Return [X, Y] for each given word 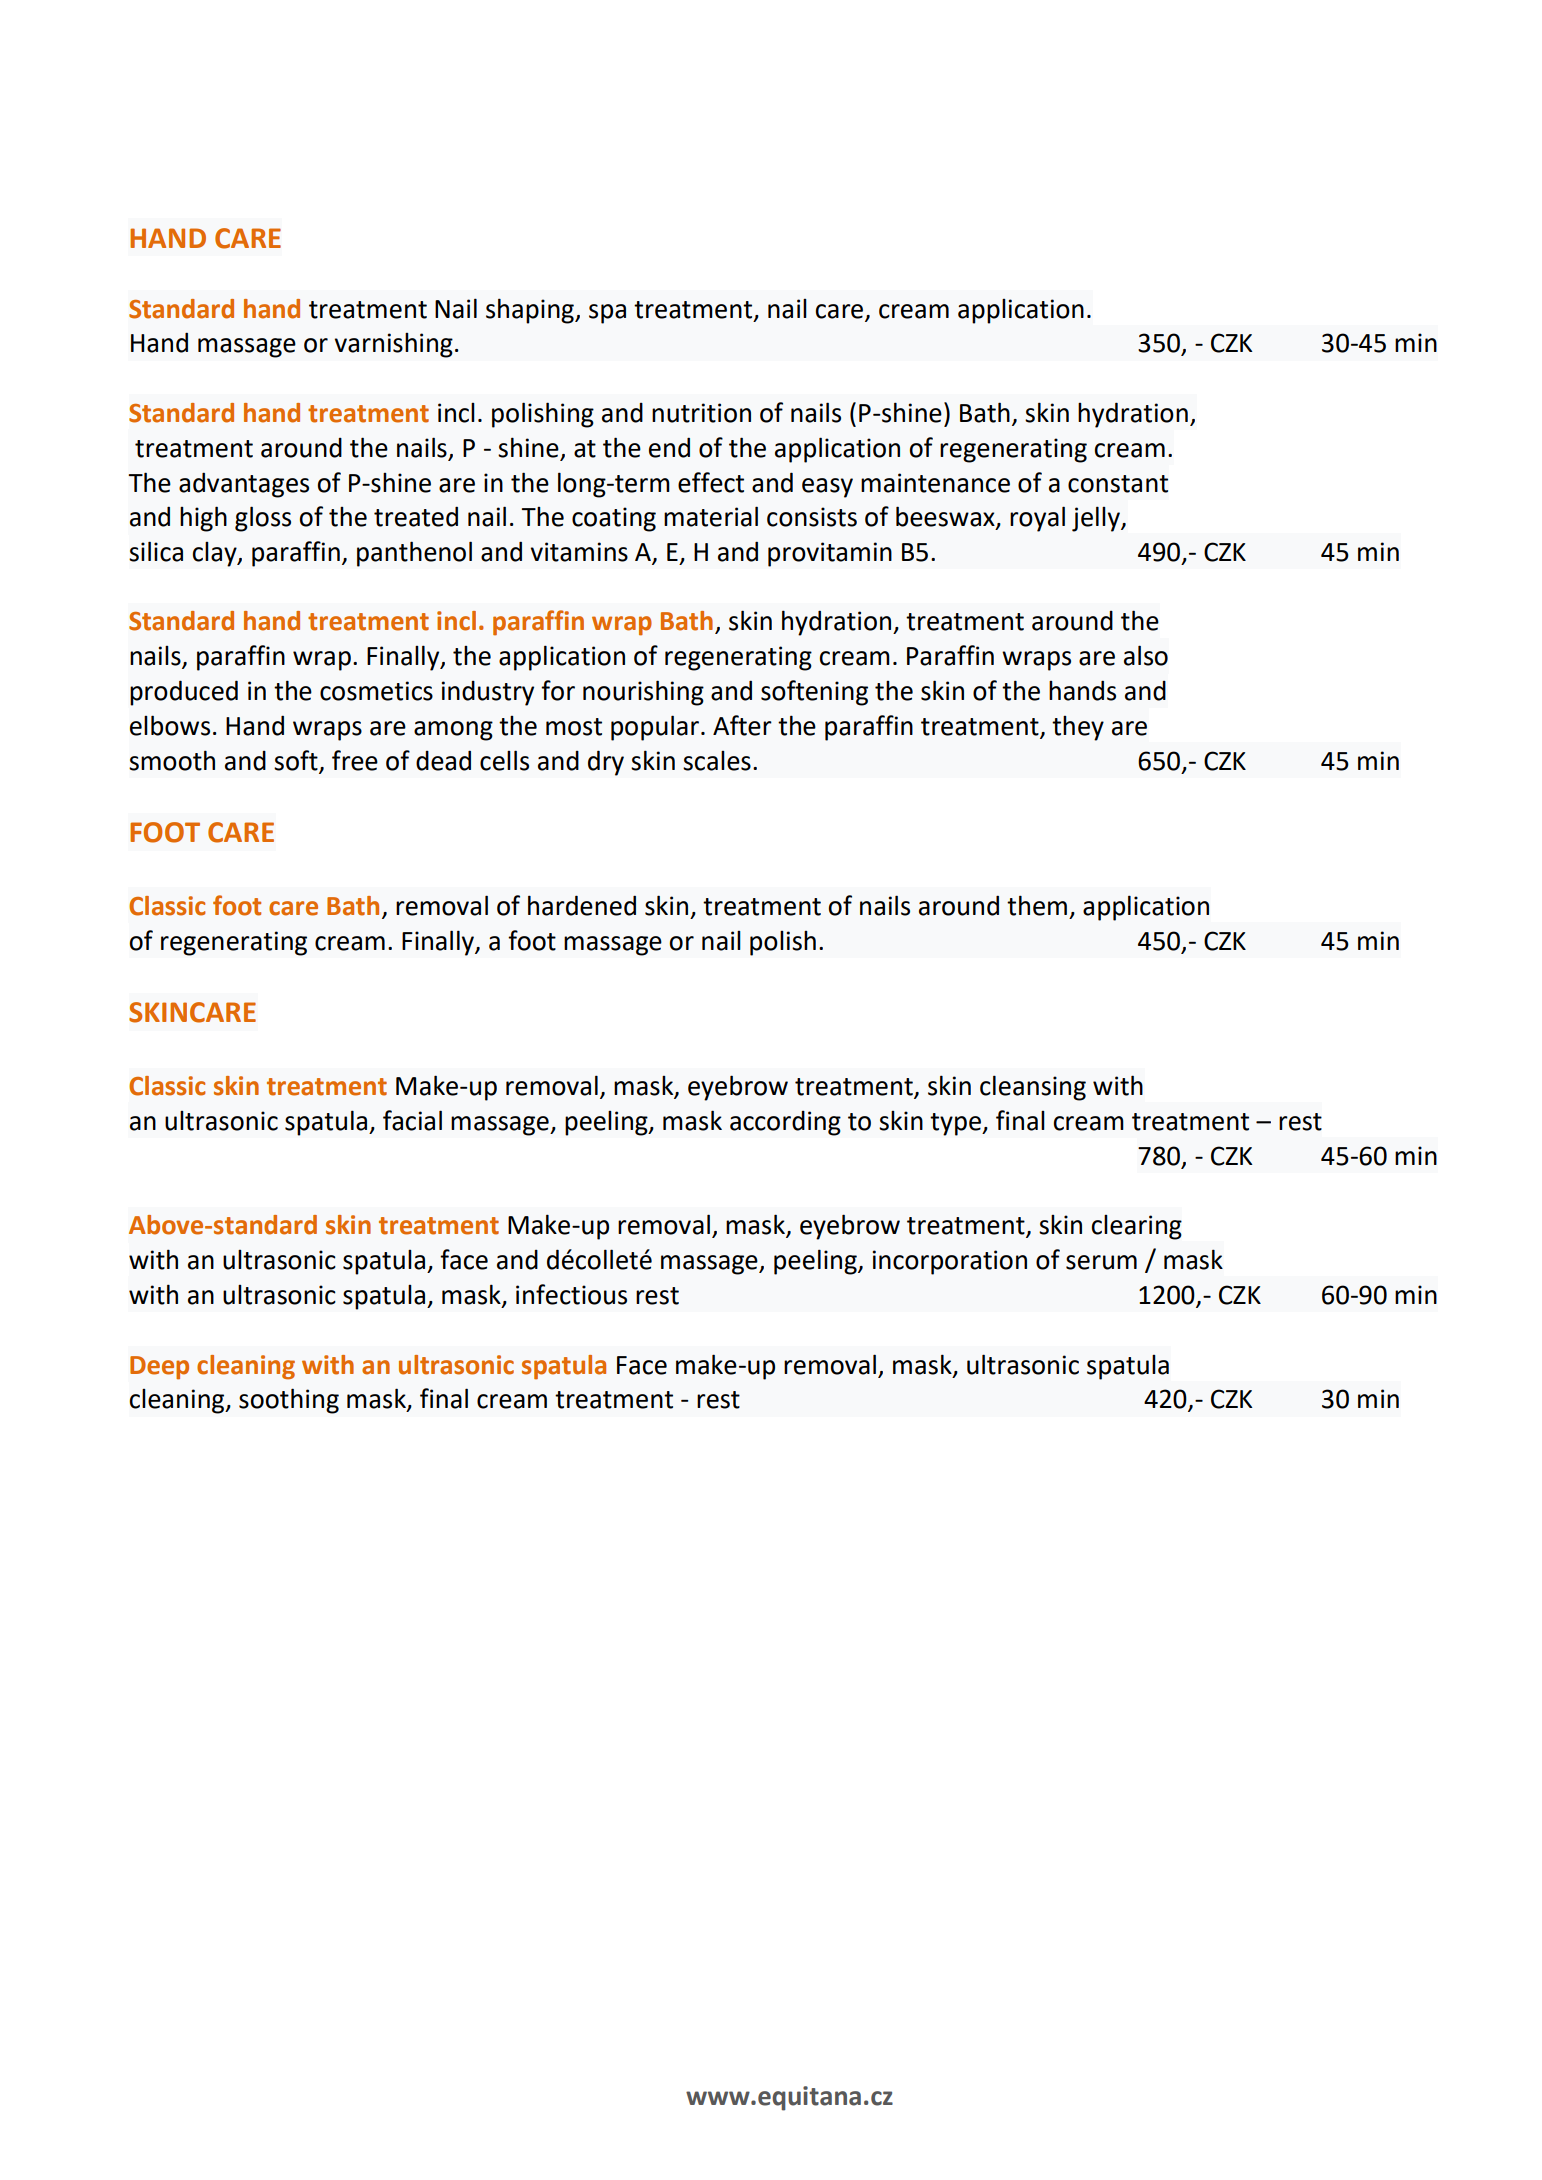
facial [412, 1120]
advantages [244, 485]
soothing [289, 1401]
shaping [531, 311]
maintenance [935, 483]
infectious [571, 1294]
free [355, 760]
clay [215, 554]
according [785, 1123]
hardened [582, 905]
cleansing [1033, 1088]
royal [1037, 519]
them [1037, 905]
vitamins [579, 552]
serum [1101, 1262]
